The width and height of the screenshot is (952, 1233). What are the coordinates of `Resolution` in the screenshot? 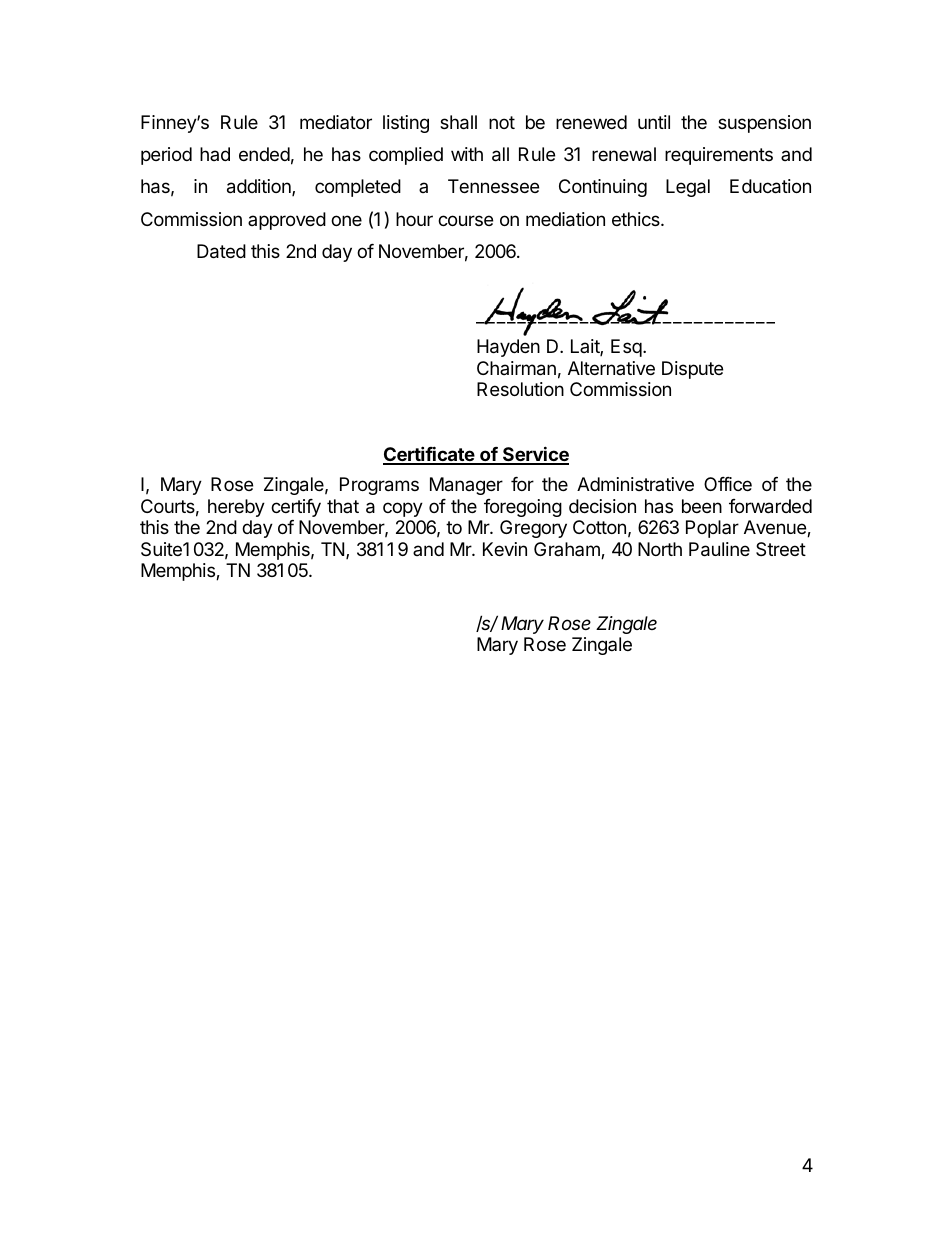 It's located at (520, 389).
